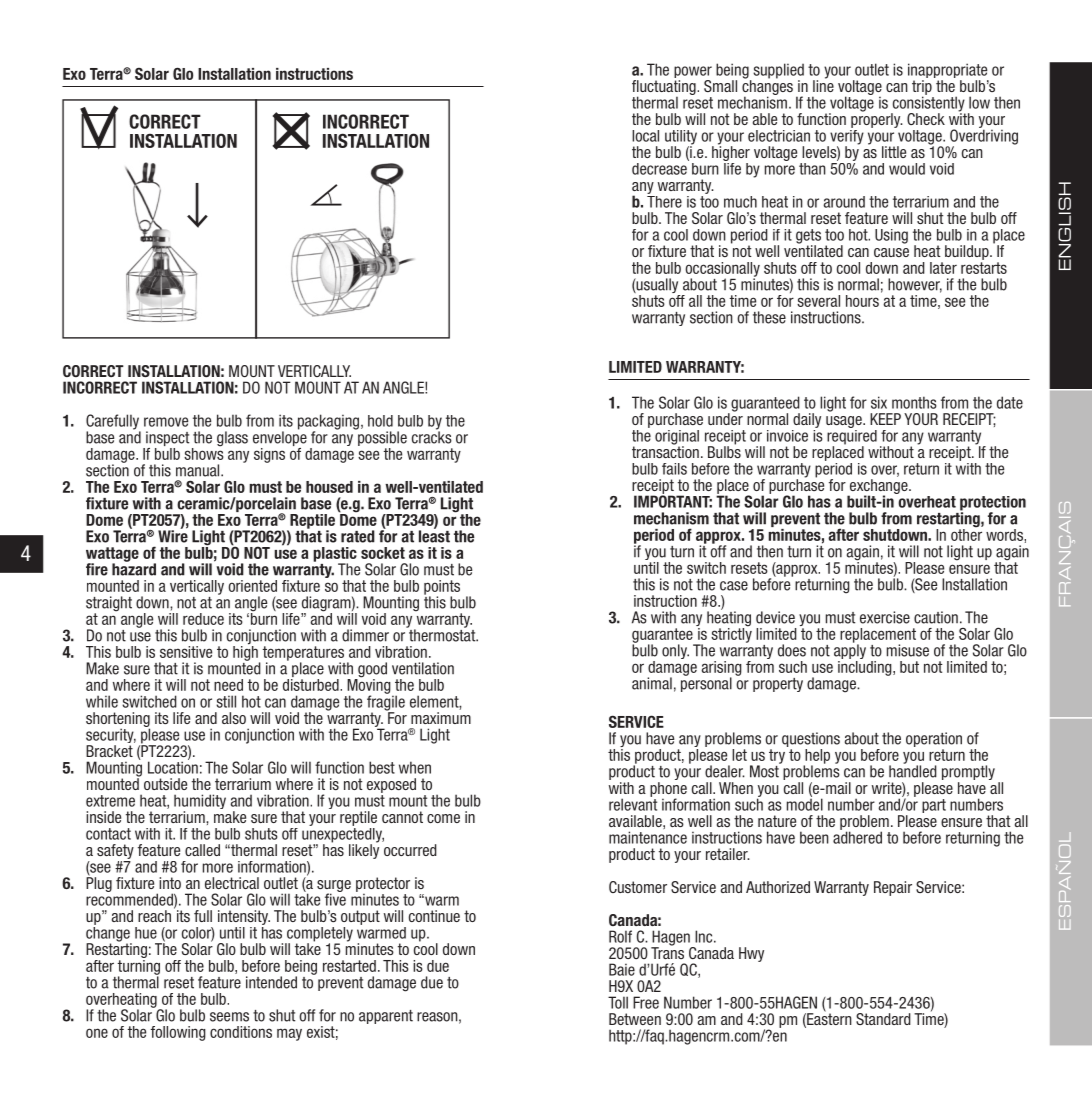 The height and width of the document is (1108, 1092). Describe the element at coordinates (173, 535) in the document. I see `Wire` at that location.
